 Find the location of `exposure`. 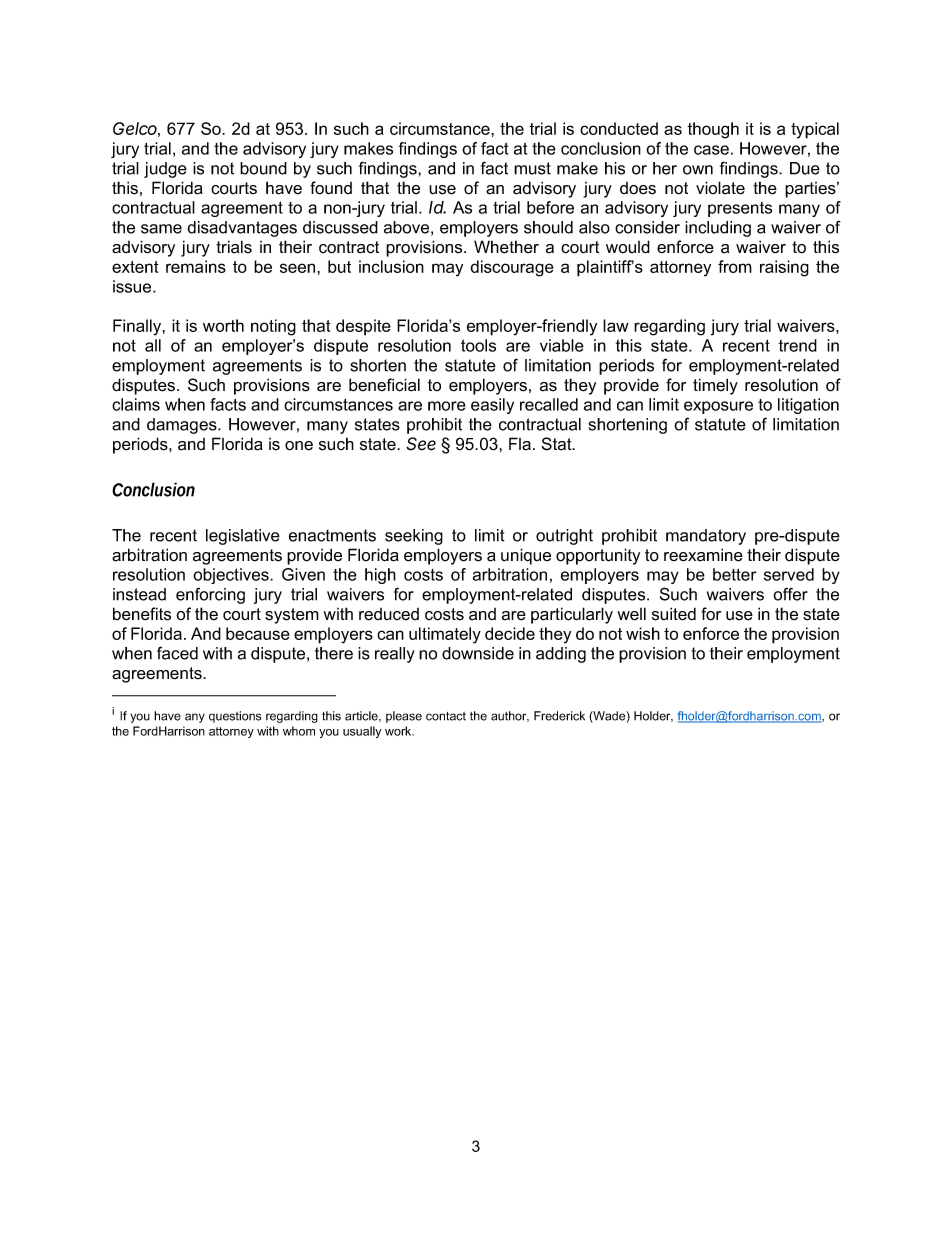

exposure is located at coordinates (718, 407).
